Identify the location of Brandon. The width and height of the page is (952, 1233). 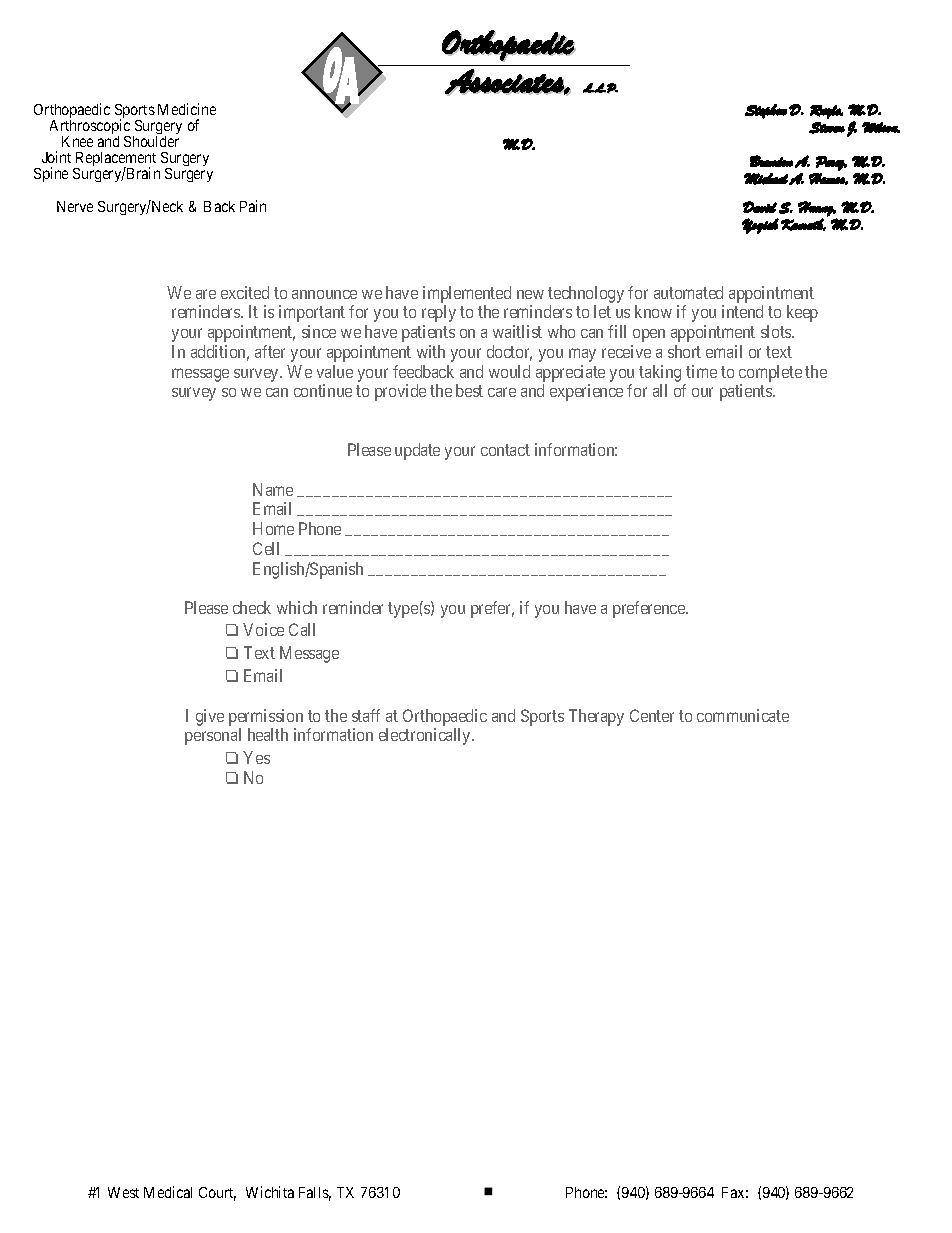
(771, 161).
